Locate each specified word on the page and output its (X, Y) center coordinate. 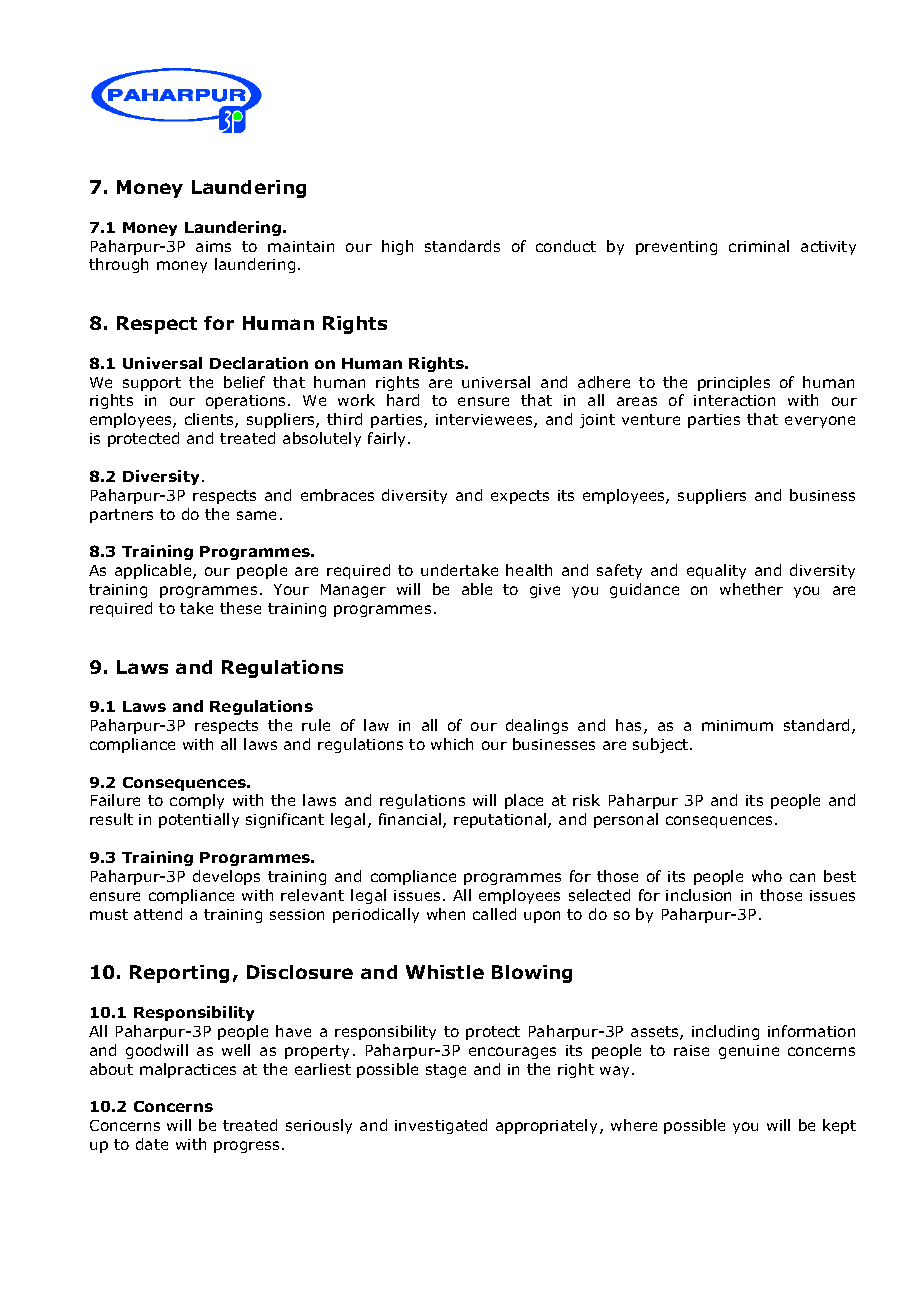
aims (213, 246)
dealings (537, 726)
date (152, 1144)
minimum (737, 725)
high (397, 247)
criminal (759, 246)
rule (316, 725)
